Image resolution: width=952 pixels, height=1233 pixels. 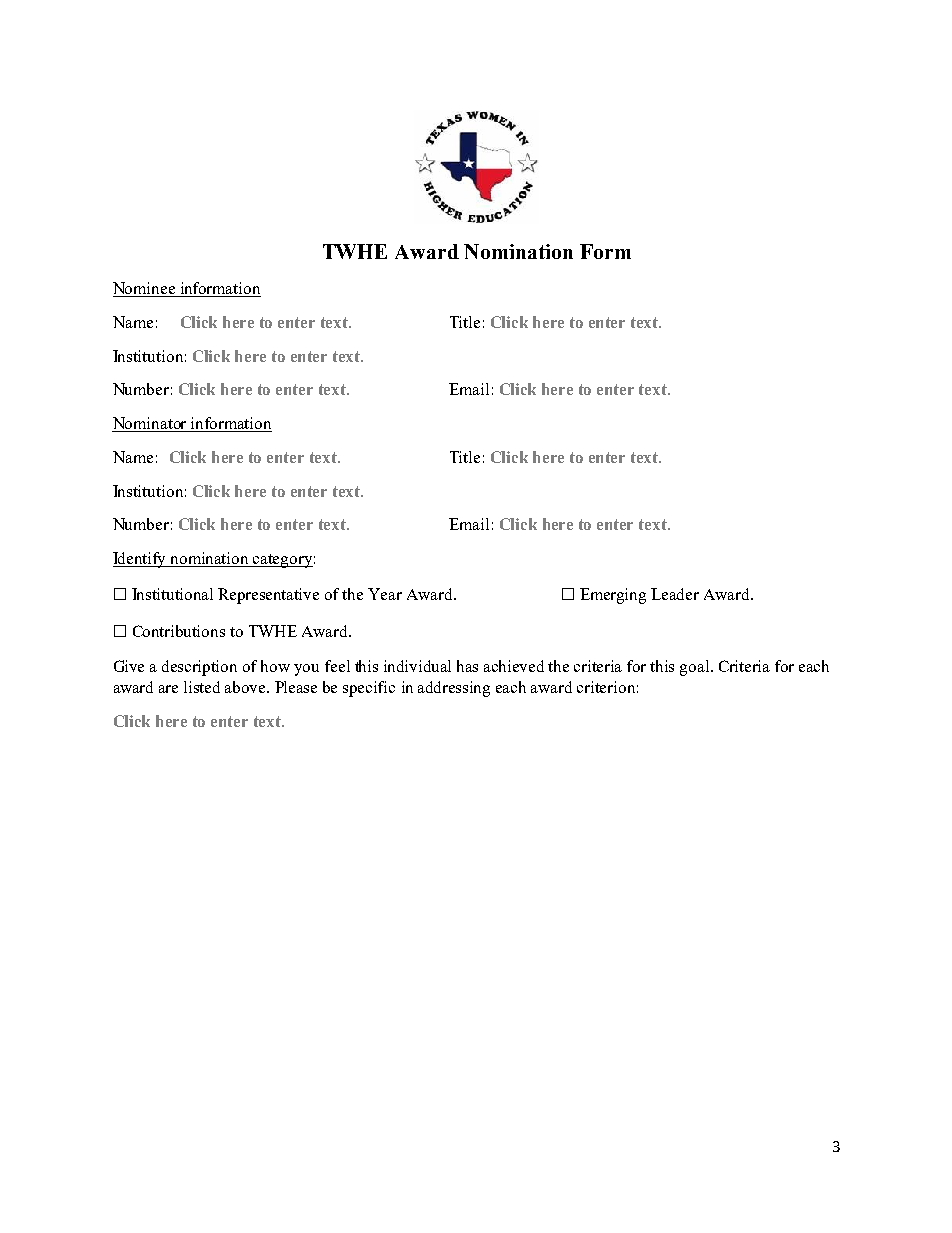 What do you see at coordinates (454, 689) in the page?
I see `addressing` at bounding box center [454, 689].
